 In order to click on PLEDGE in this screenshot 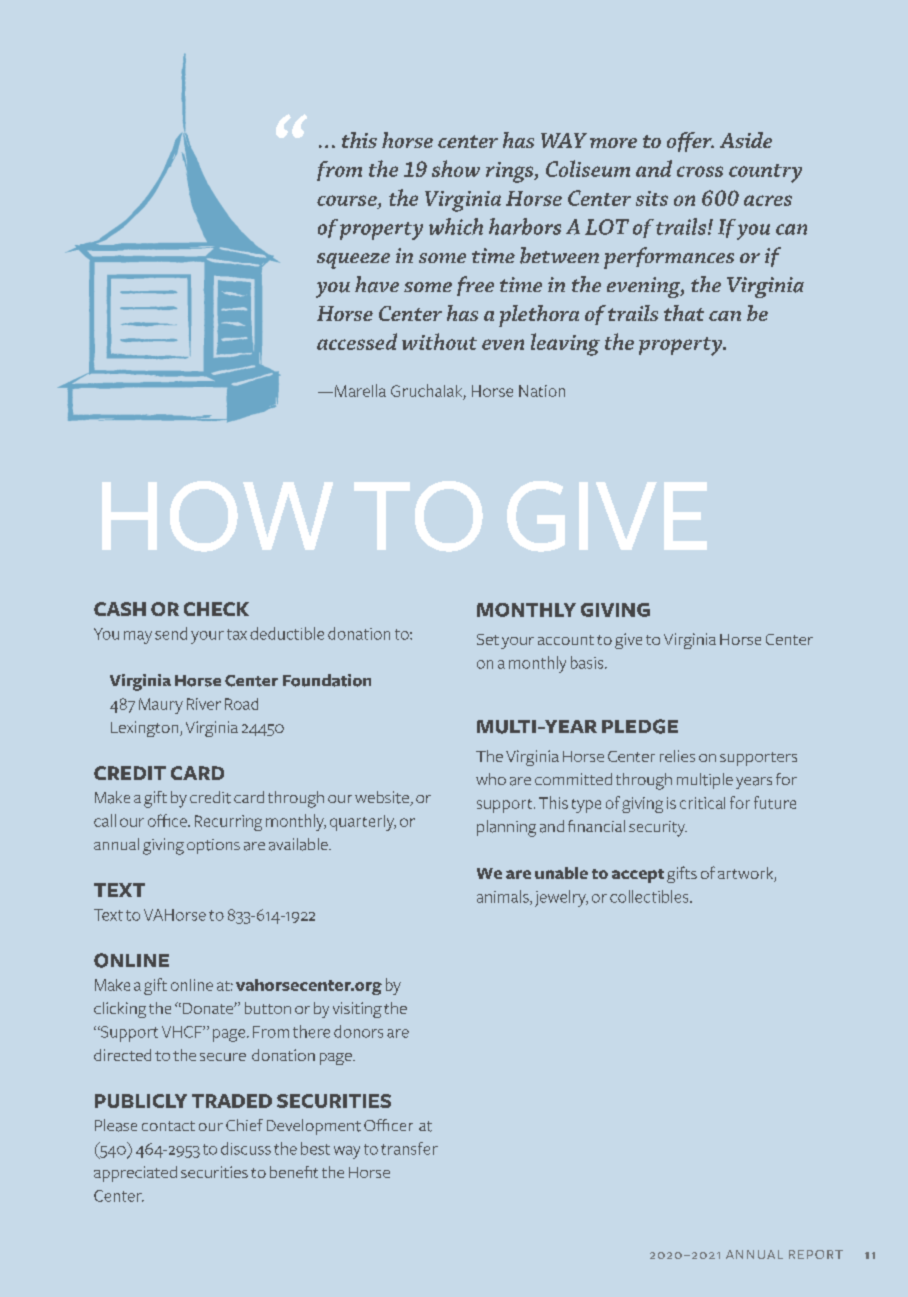, I will do `click(640, 726)`.
